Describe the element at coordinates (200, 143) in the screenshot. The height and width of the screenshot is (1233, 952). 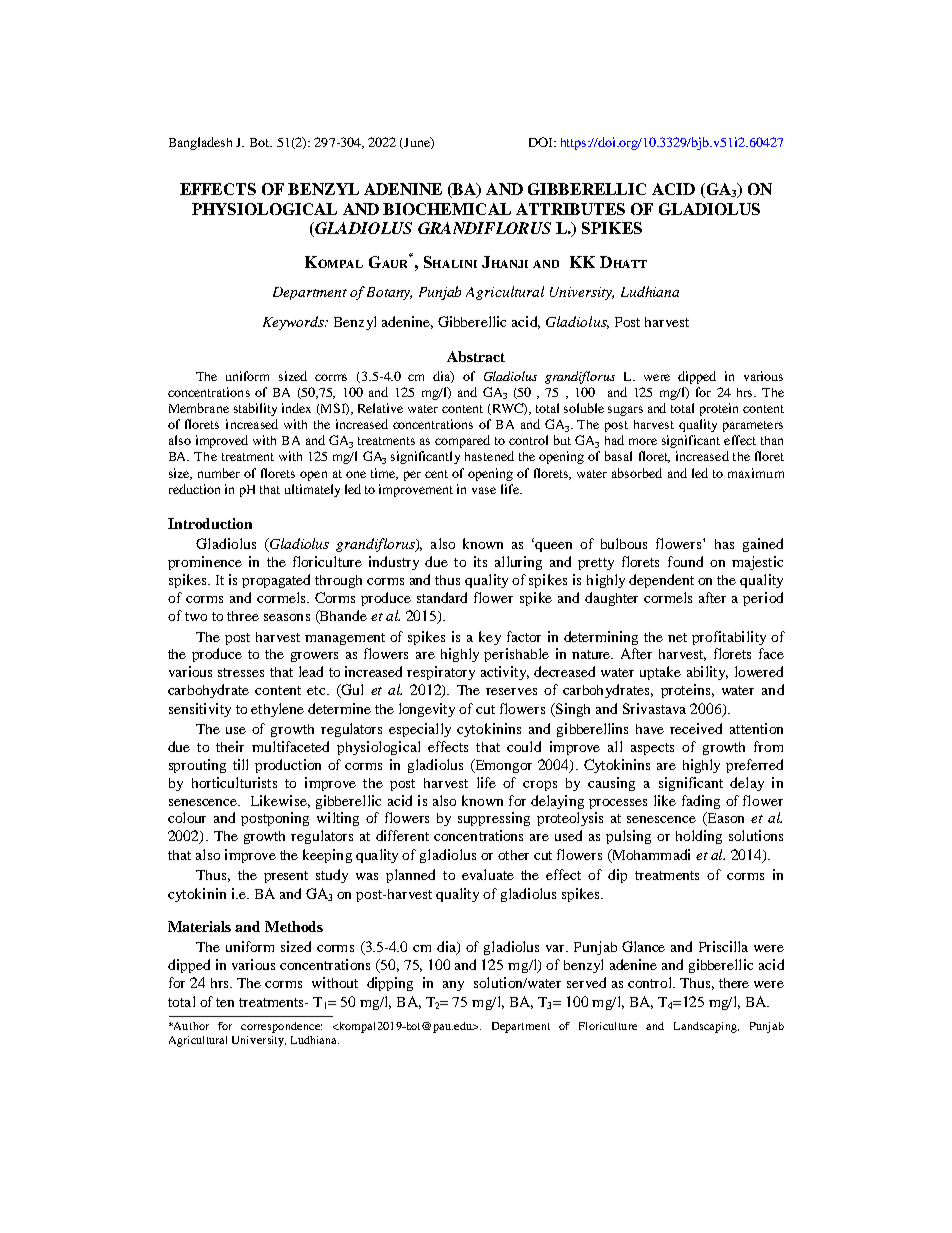
I see `Bangladesh` at that location.
